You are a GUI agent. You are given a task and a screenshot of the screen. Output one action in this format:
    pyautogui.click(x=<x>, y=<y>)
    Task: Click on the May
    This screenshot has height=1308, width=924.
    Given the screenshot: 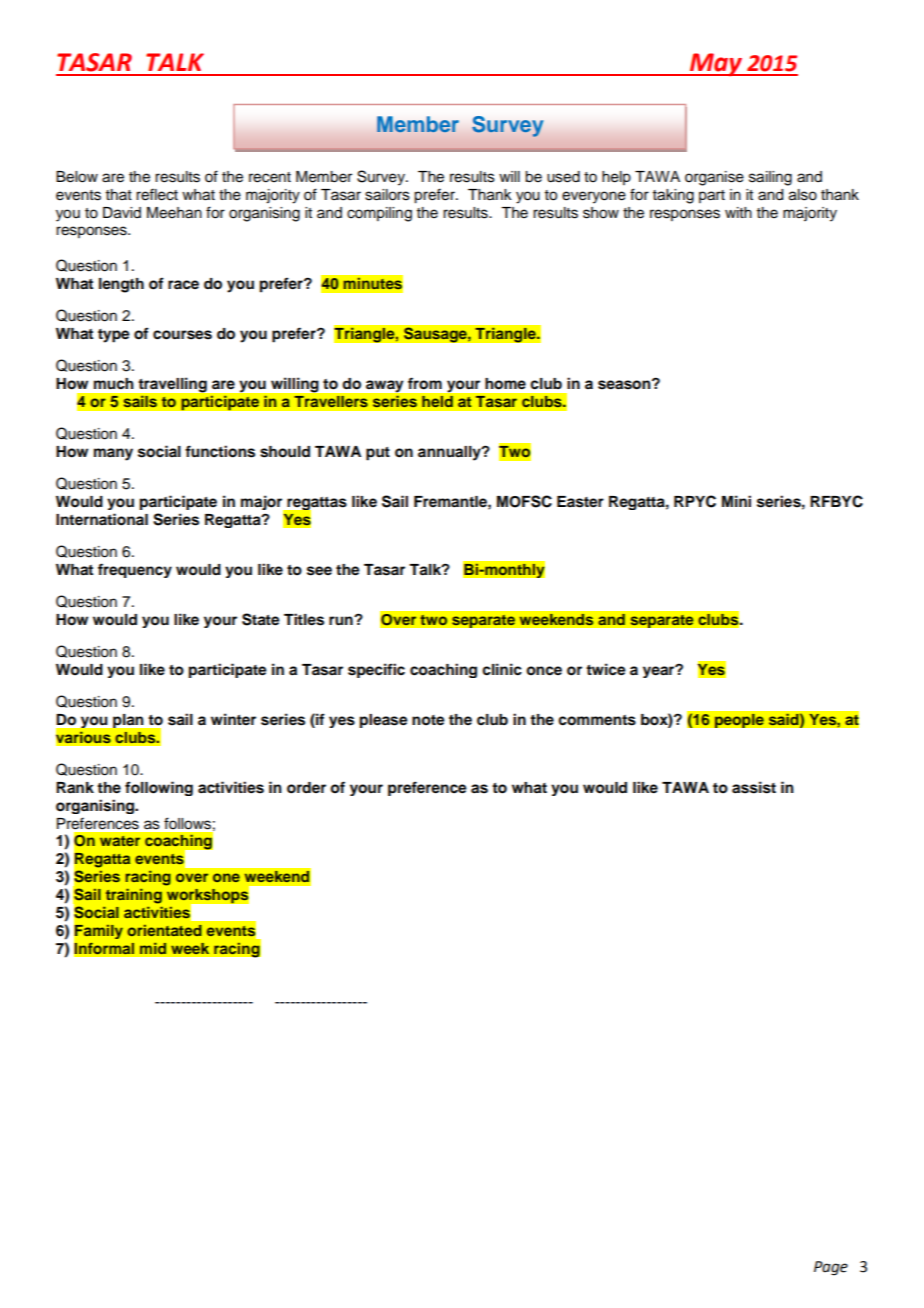 What is the action you would take?
    pyautogui.click(x=716, y=64)
